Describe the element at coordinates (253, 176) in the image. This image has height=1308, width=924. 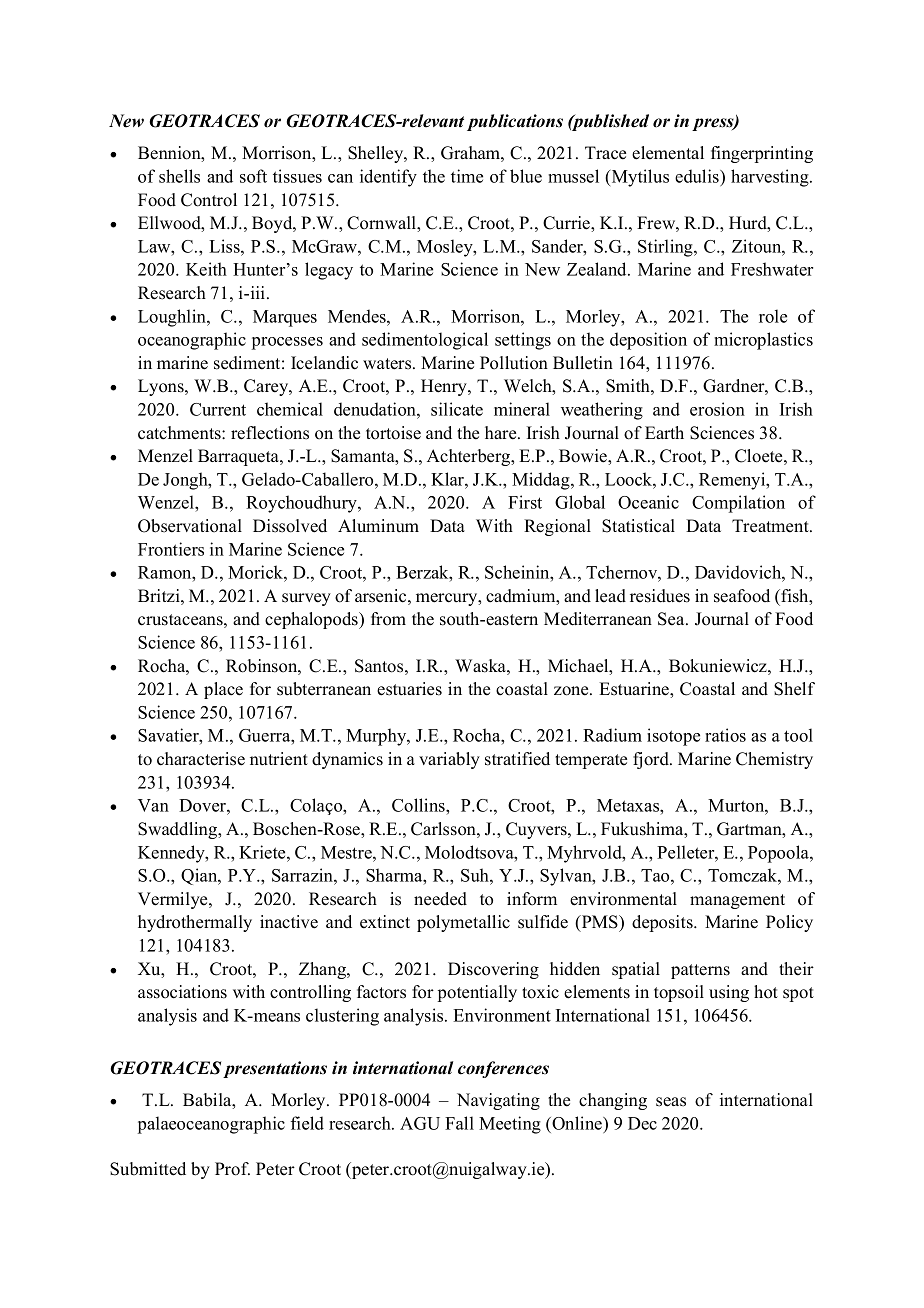
I see `soft` at that location.
